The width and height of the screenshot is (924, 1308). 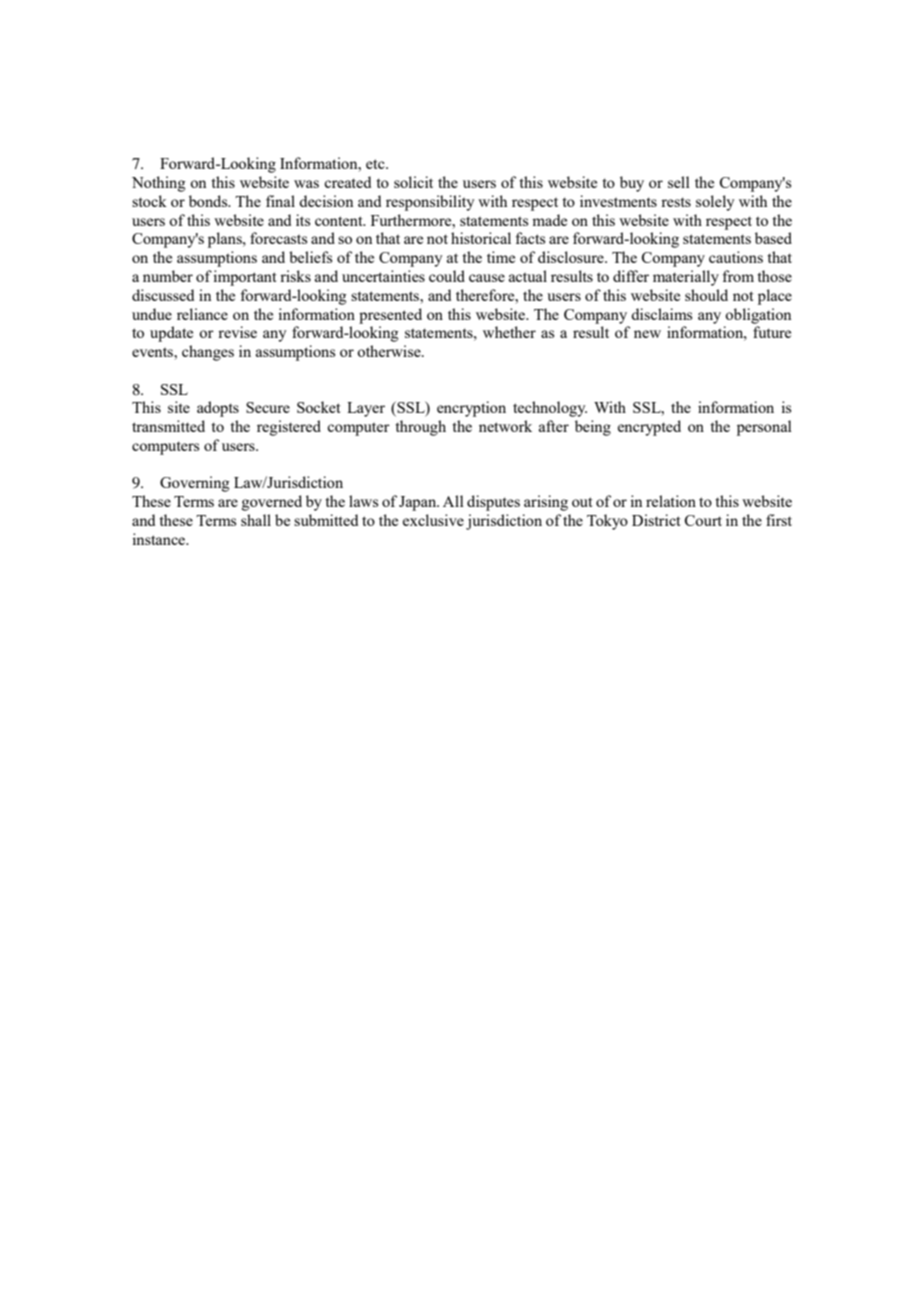 What do you see at coordinates (649, 428) in the screenshot?
I see `encrypted` at bounding box center [649, 428].
